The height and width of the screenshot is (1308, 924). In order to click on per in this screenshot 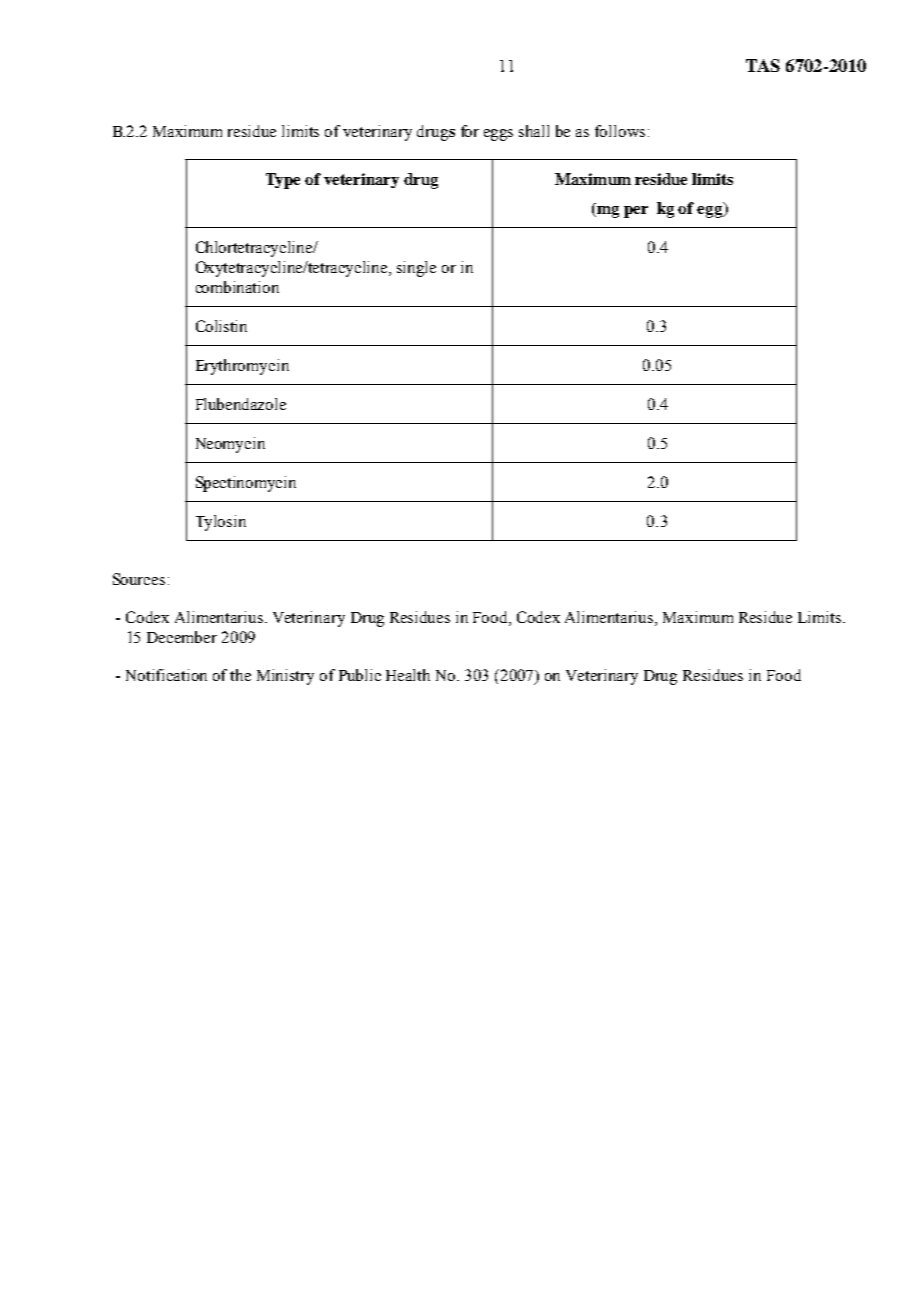, I will do `click(636, 212)`.
